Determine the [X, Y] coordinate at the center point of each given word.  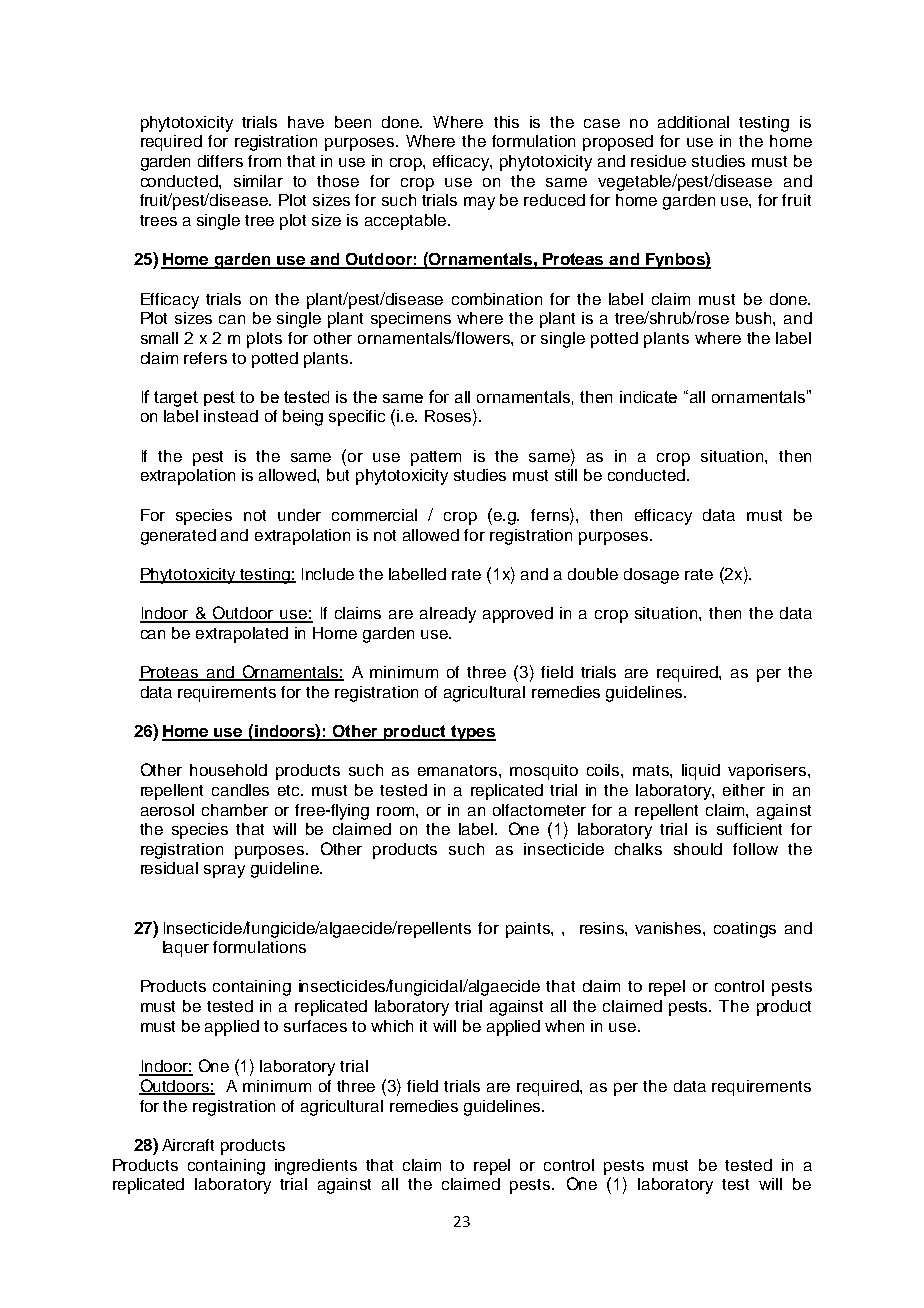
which [392, 1026]
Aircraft [188, 1145]
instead [231, 416]
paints [529, 930]
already [448, 615]
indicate [648, 397]
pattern [436, 458]
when [564, 1026]
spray [224, 871]
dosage [651, 576]
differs [220, 161]
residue [658, 161]
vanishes [669, 928]
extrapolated [242, 635]
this [506, 122]
